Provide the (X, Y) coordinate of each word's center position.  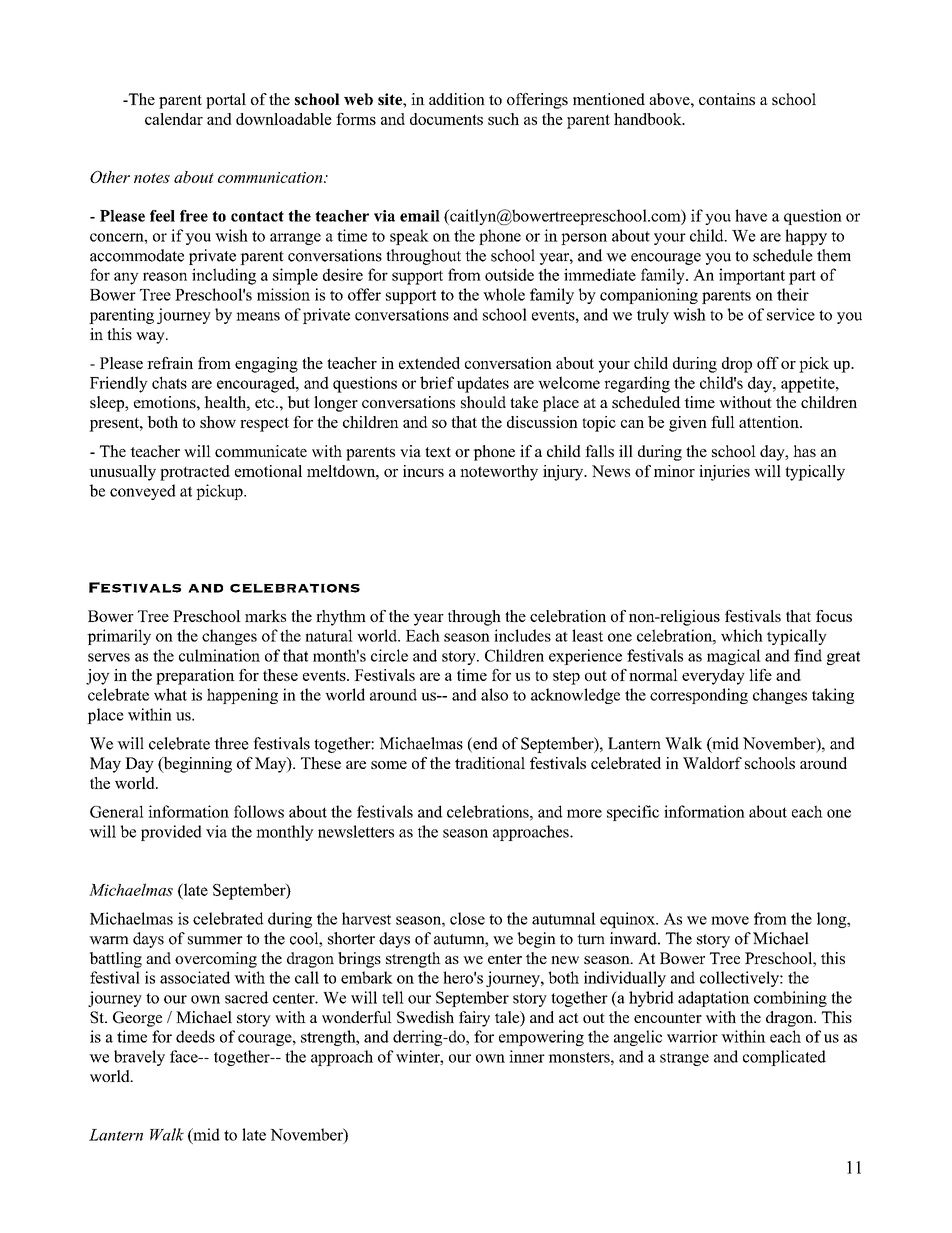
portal (226, 101)
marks (265, 616)
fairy (474, 1019)
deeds (195, 1036)
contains (727, 99)
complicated (784, 1058)
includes (522, 635)
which (742, 635)
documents (446, 119)
